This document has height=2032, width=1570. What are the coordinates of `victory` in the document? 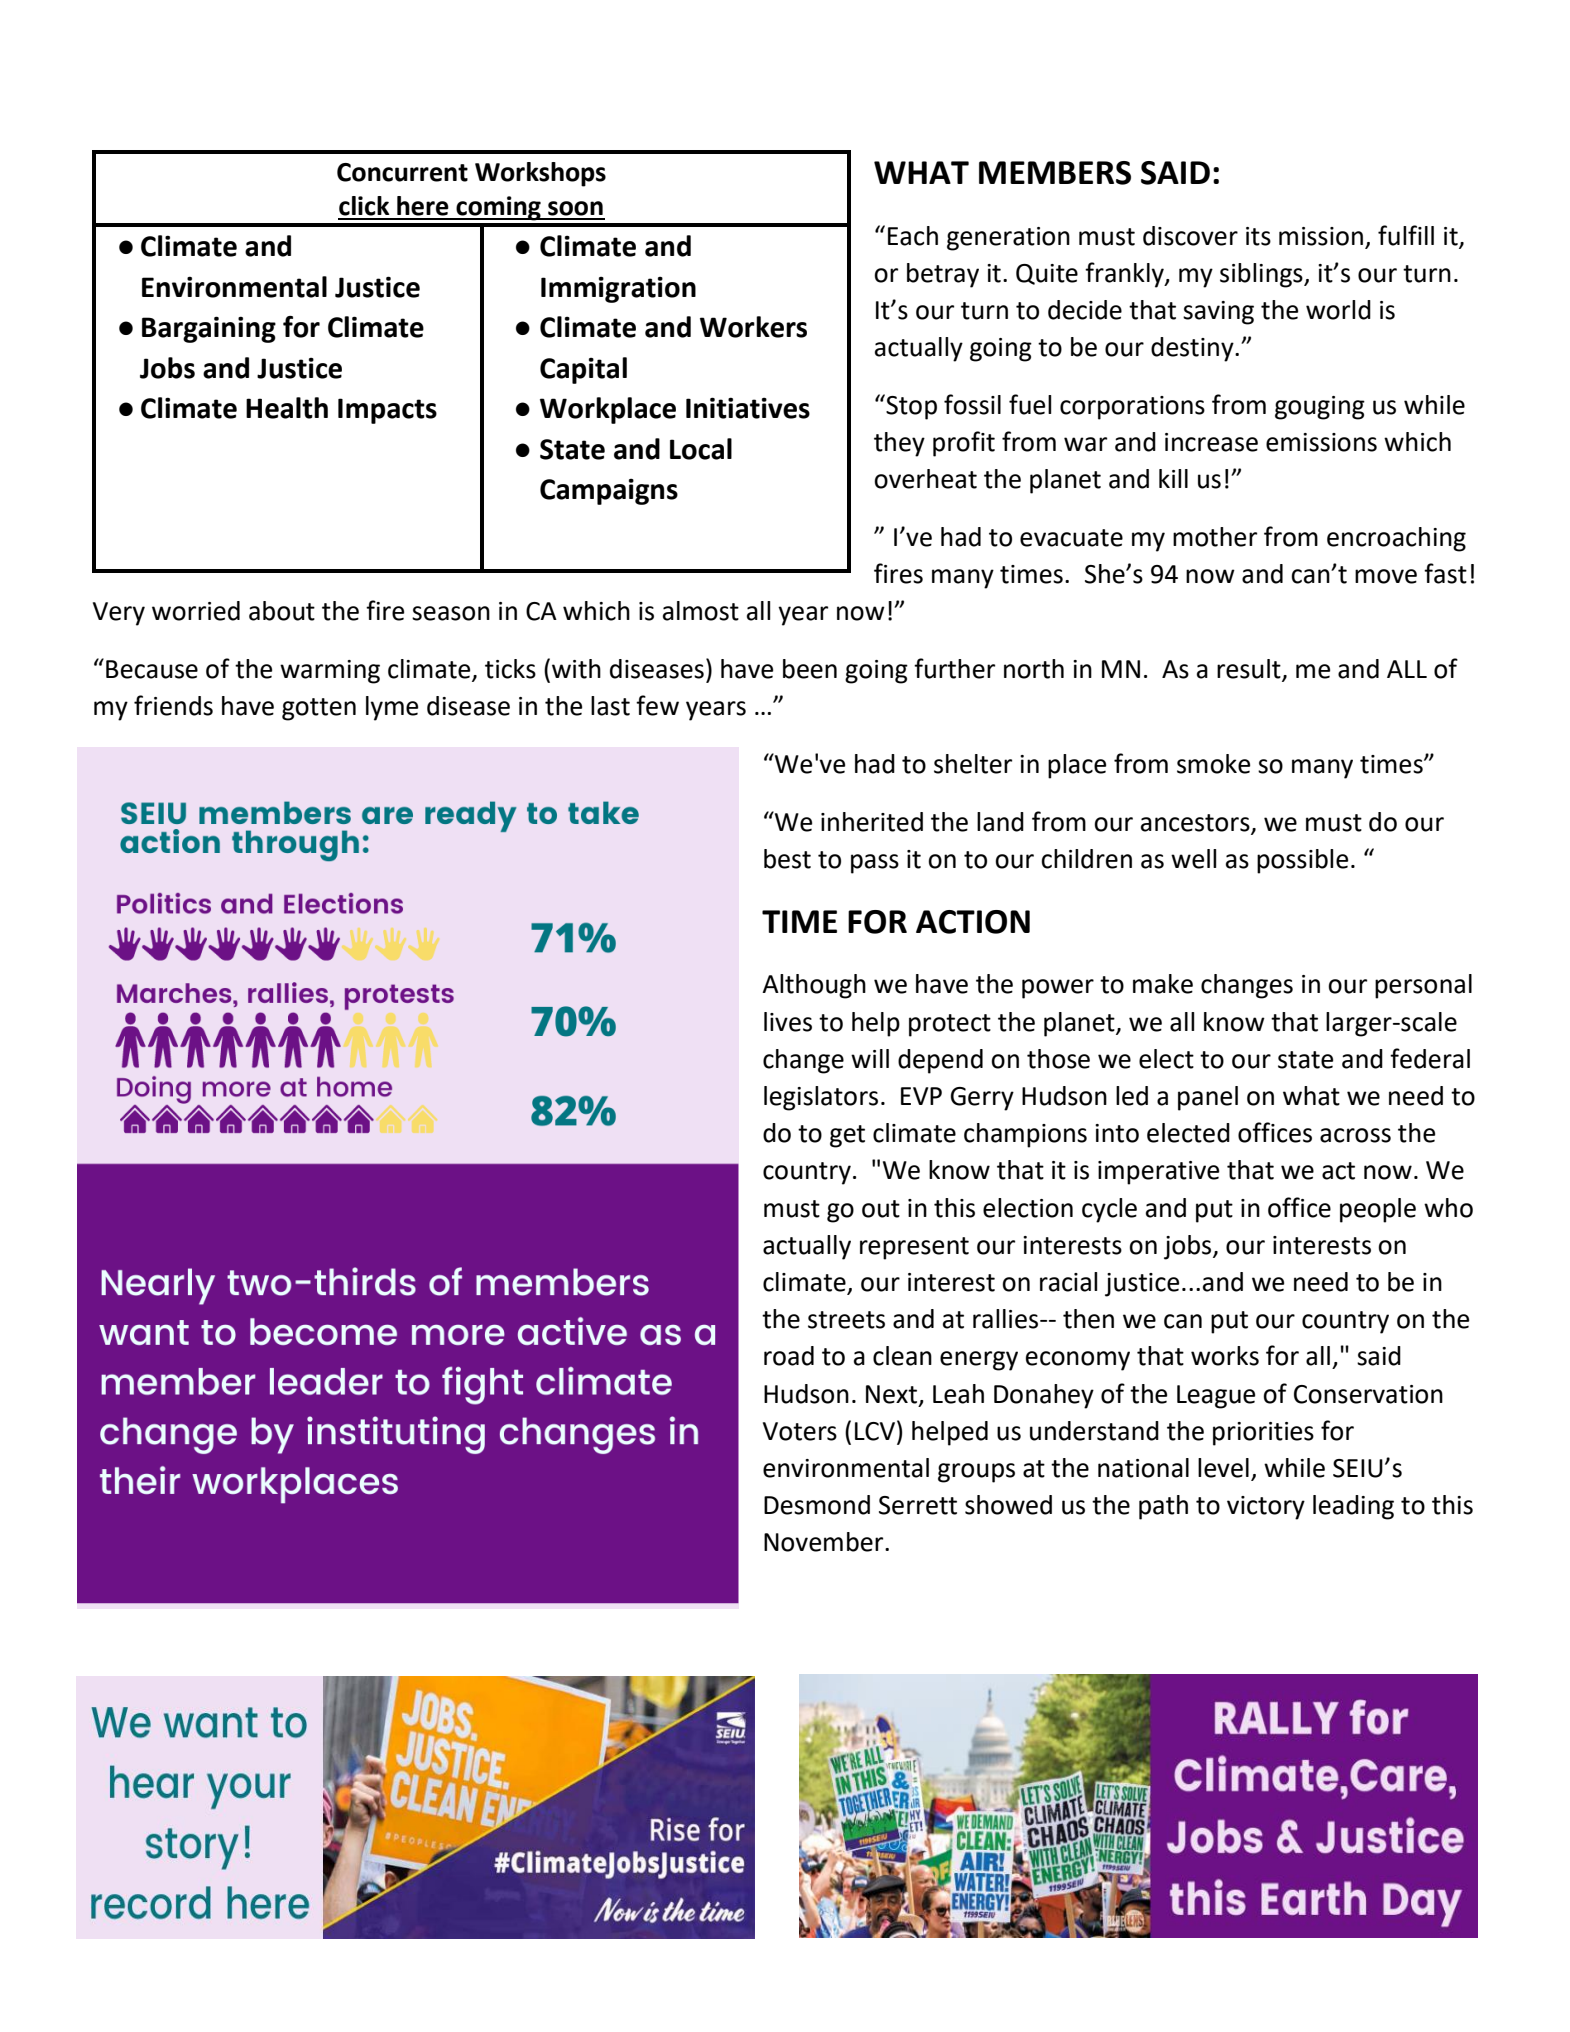 It's located at (1266, 1508).
